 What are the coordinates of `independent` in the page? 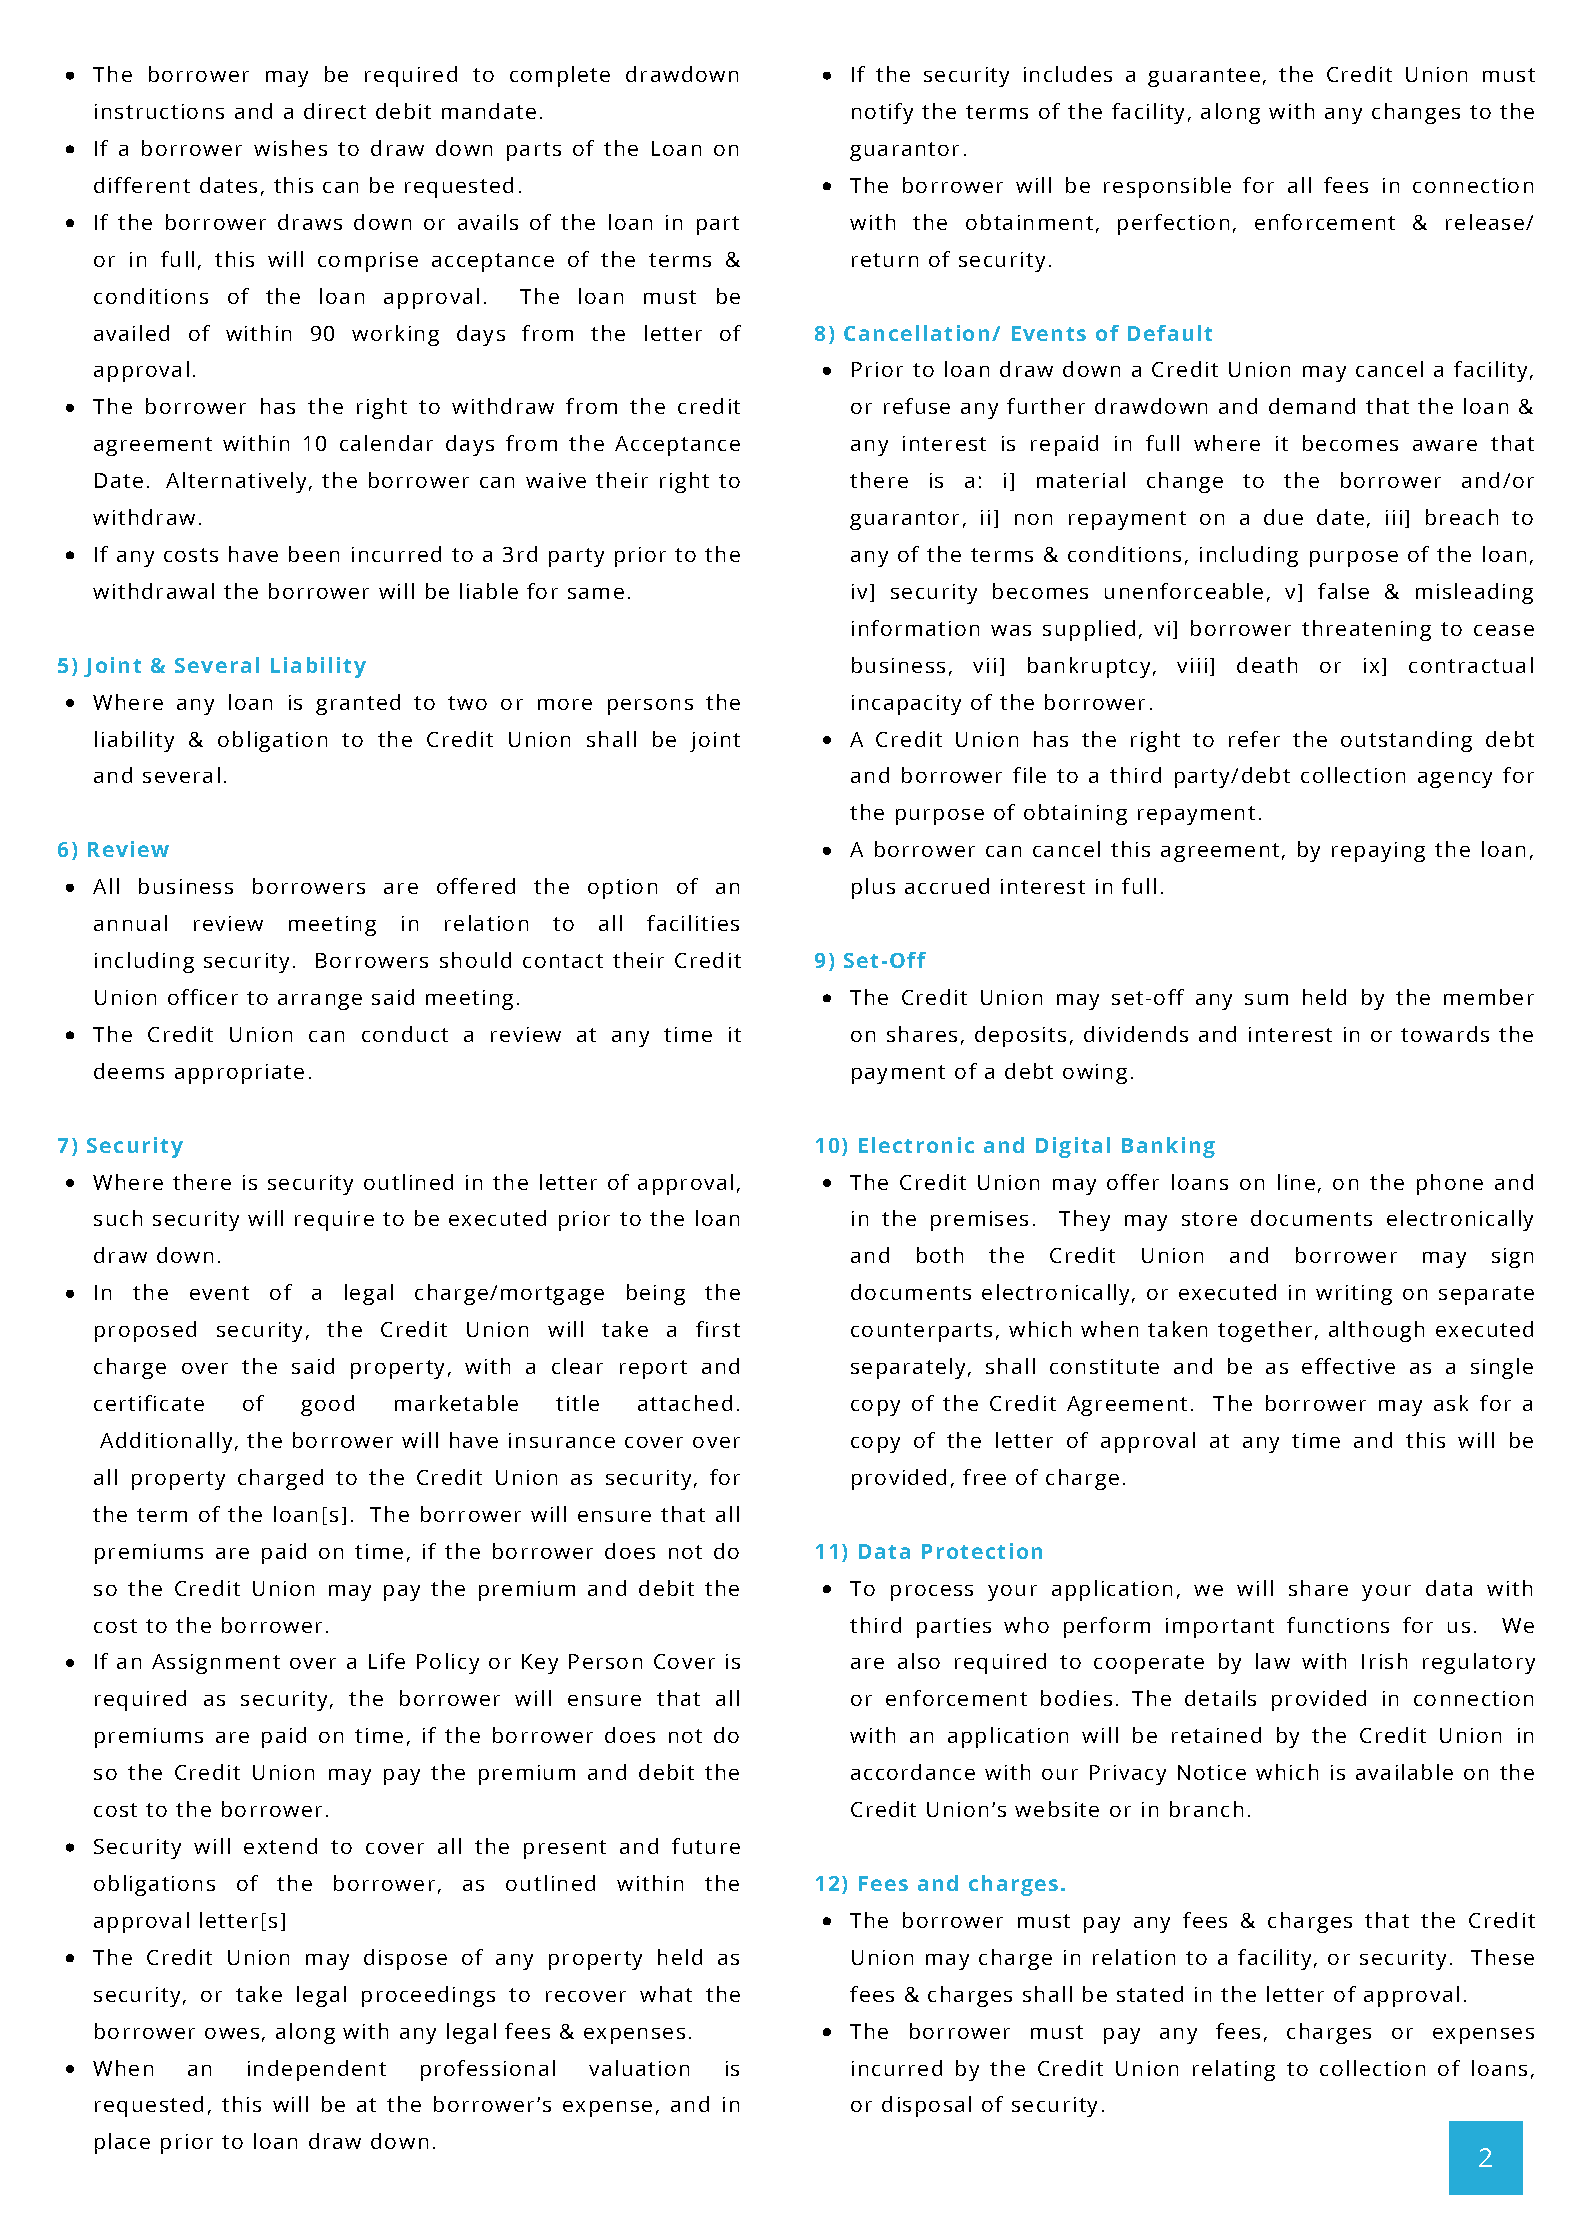 It's located at (317, 2070).
